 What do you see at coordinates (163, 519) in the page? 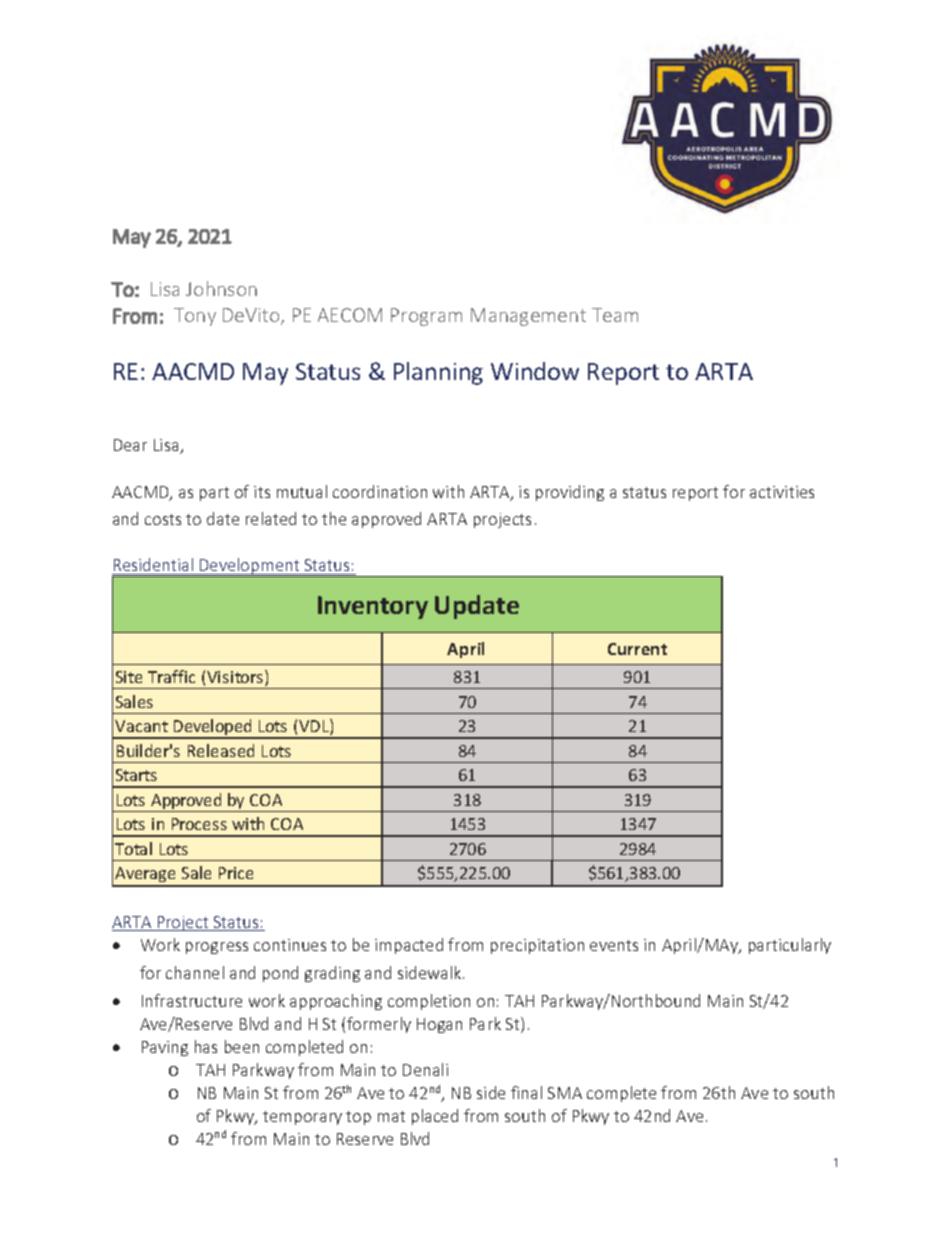
I see `costs` at bounding box center [163, 519].
